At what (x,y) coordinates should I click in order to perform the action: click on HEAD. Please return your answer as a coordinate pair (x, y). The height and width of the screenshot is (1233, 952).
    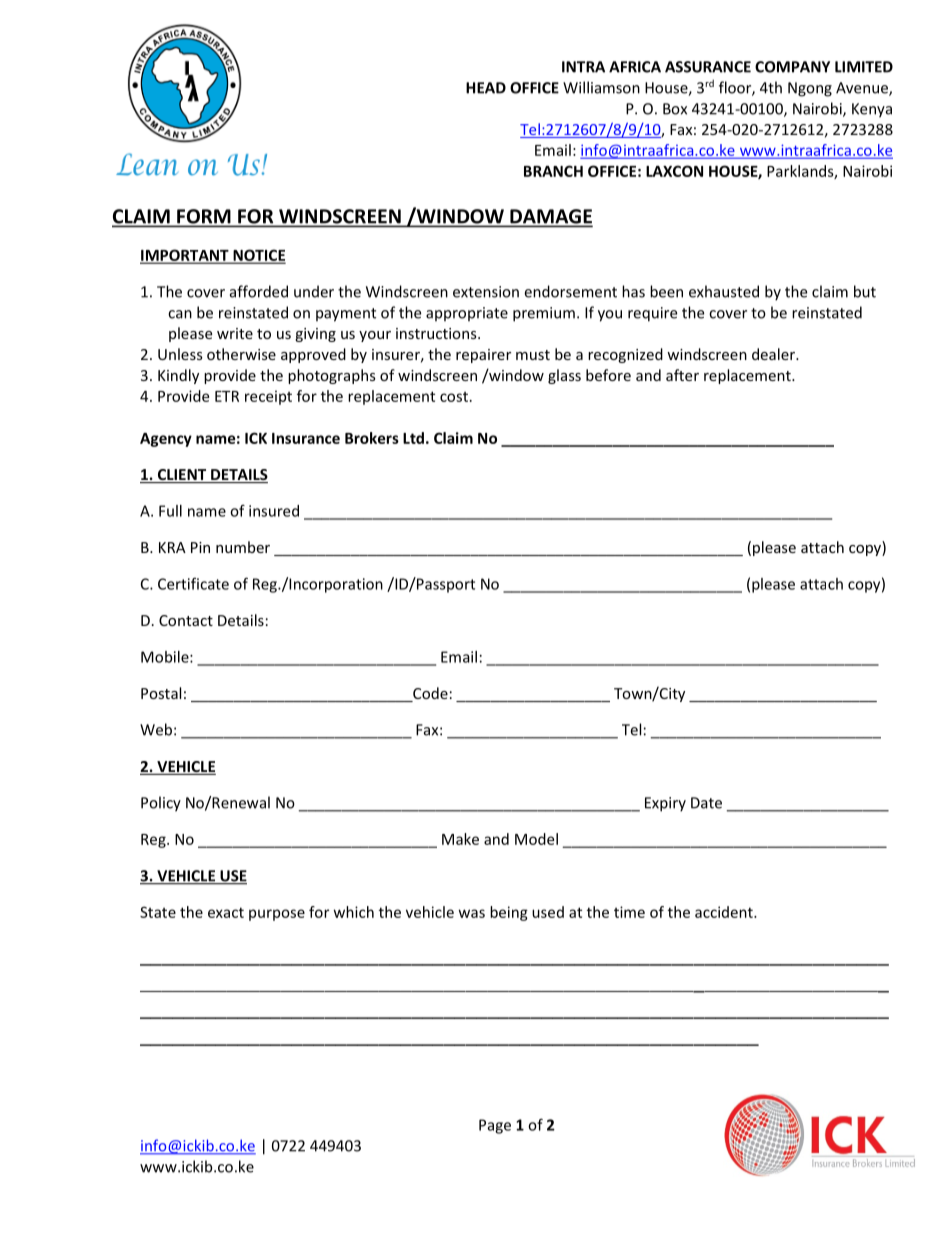
    Looking at the image, I should click on (486, 88).
